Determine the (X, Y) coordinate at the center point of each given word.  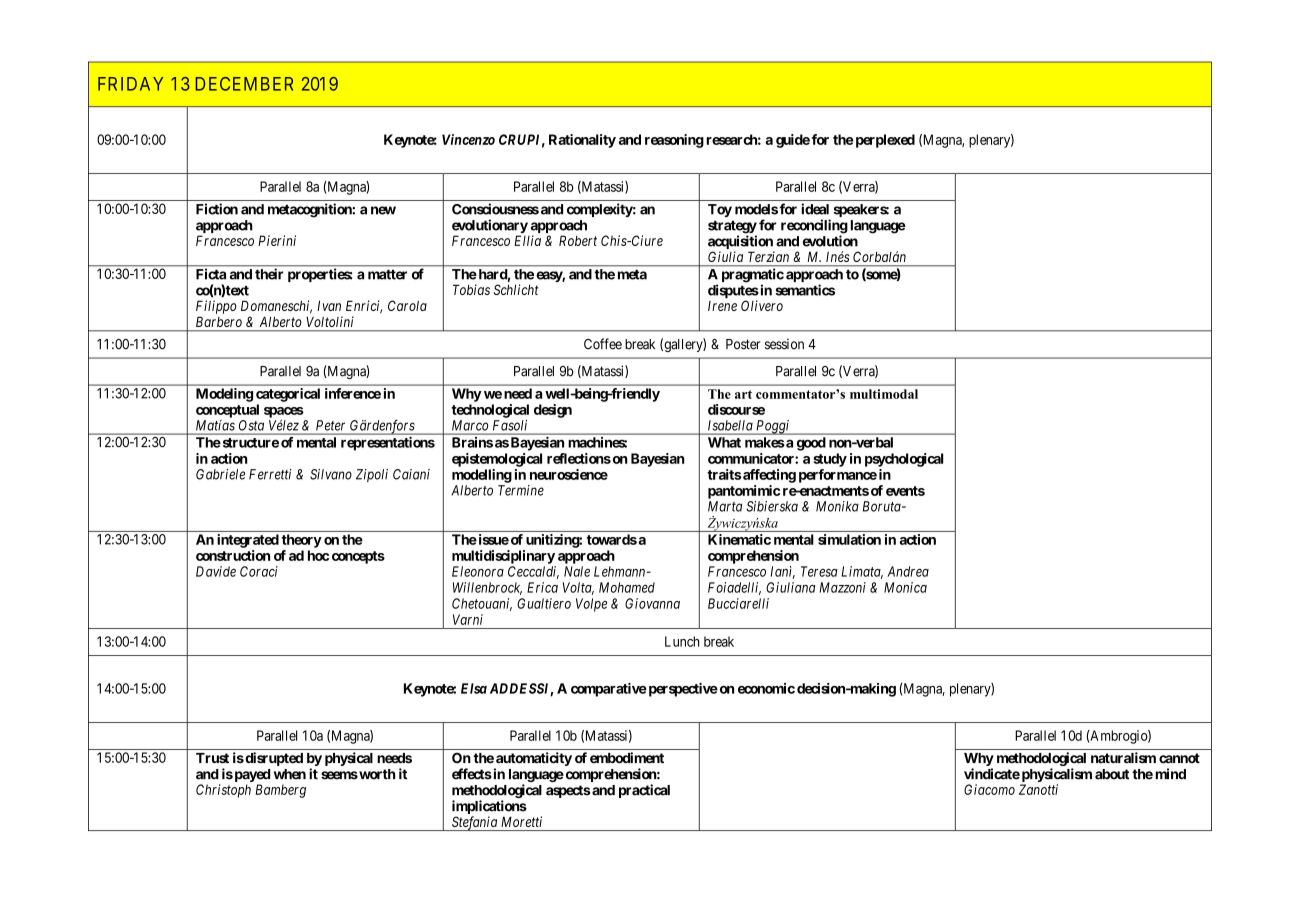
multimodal (884, 394)
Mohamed (627, 587)
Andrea (908, 571)
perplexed (884, 141)
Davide (216, 571)
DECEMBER (244, 84)
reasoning (674, 141)
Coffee (603, 344)
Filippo (216, 307)
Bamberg (280, 791)
